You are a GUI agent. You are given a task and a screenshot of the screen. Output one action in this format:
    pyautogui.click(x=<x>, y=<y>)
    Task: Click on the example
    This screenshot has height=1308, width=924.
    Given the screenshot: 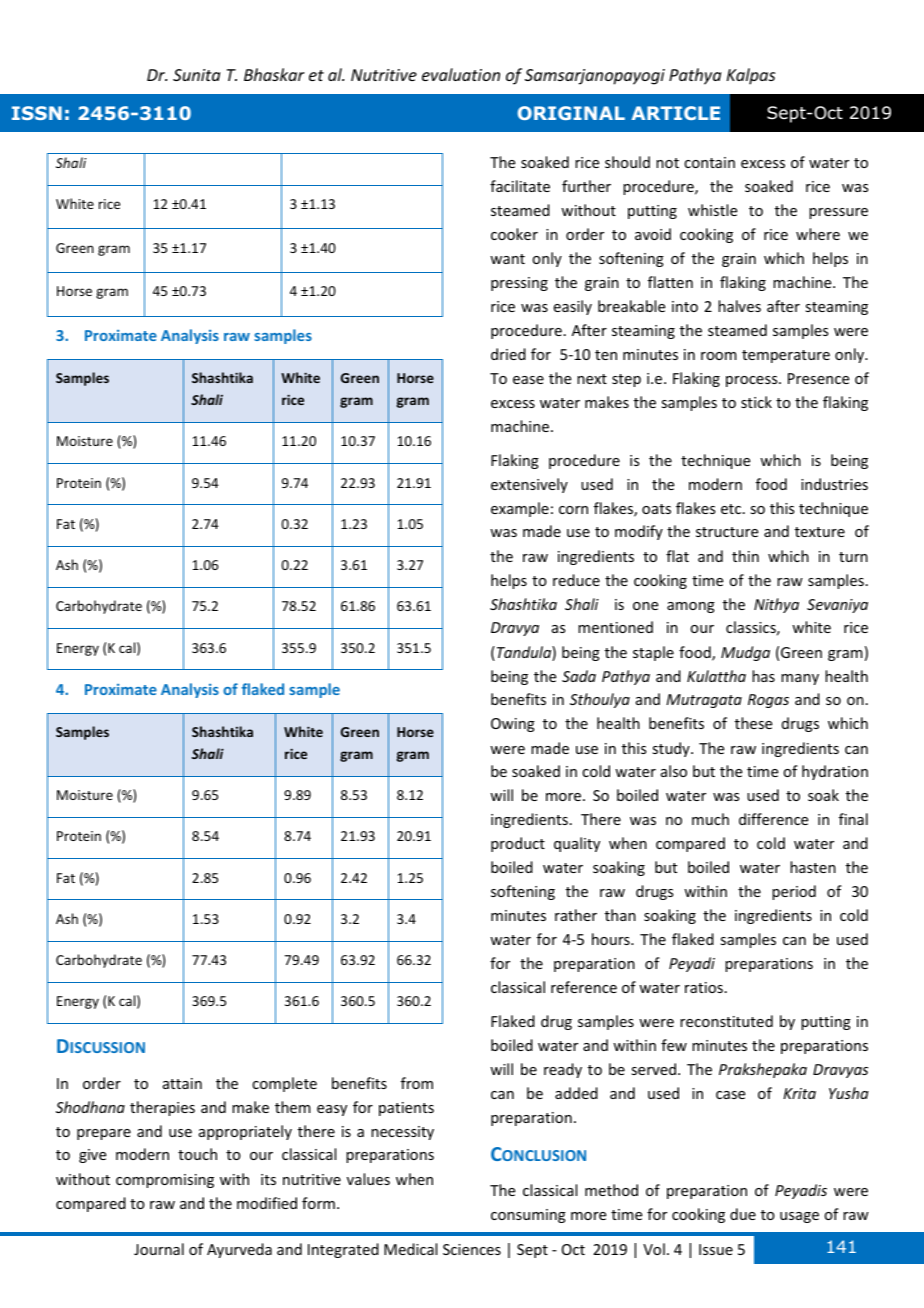 What is the action you would take?
    pyautogui.click(x=520, y=509)
